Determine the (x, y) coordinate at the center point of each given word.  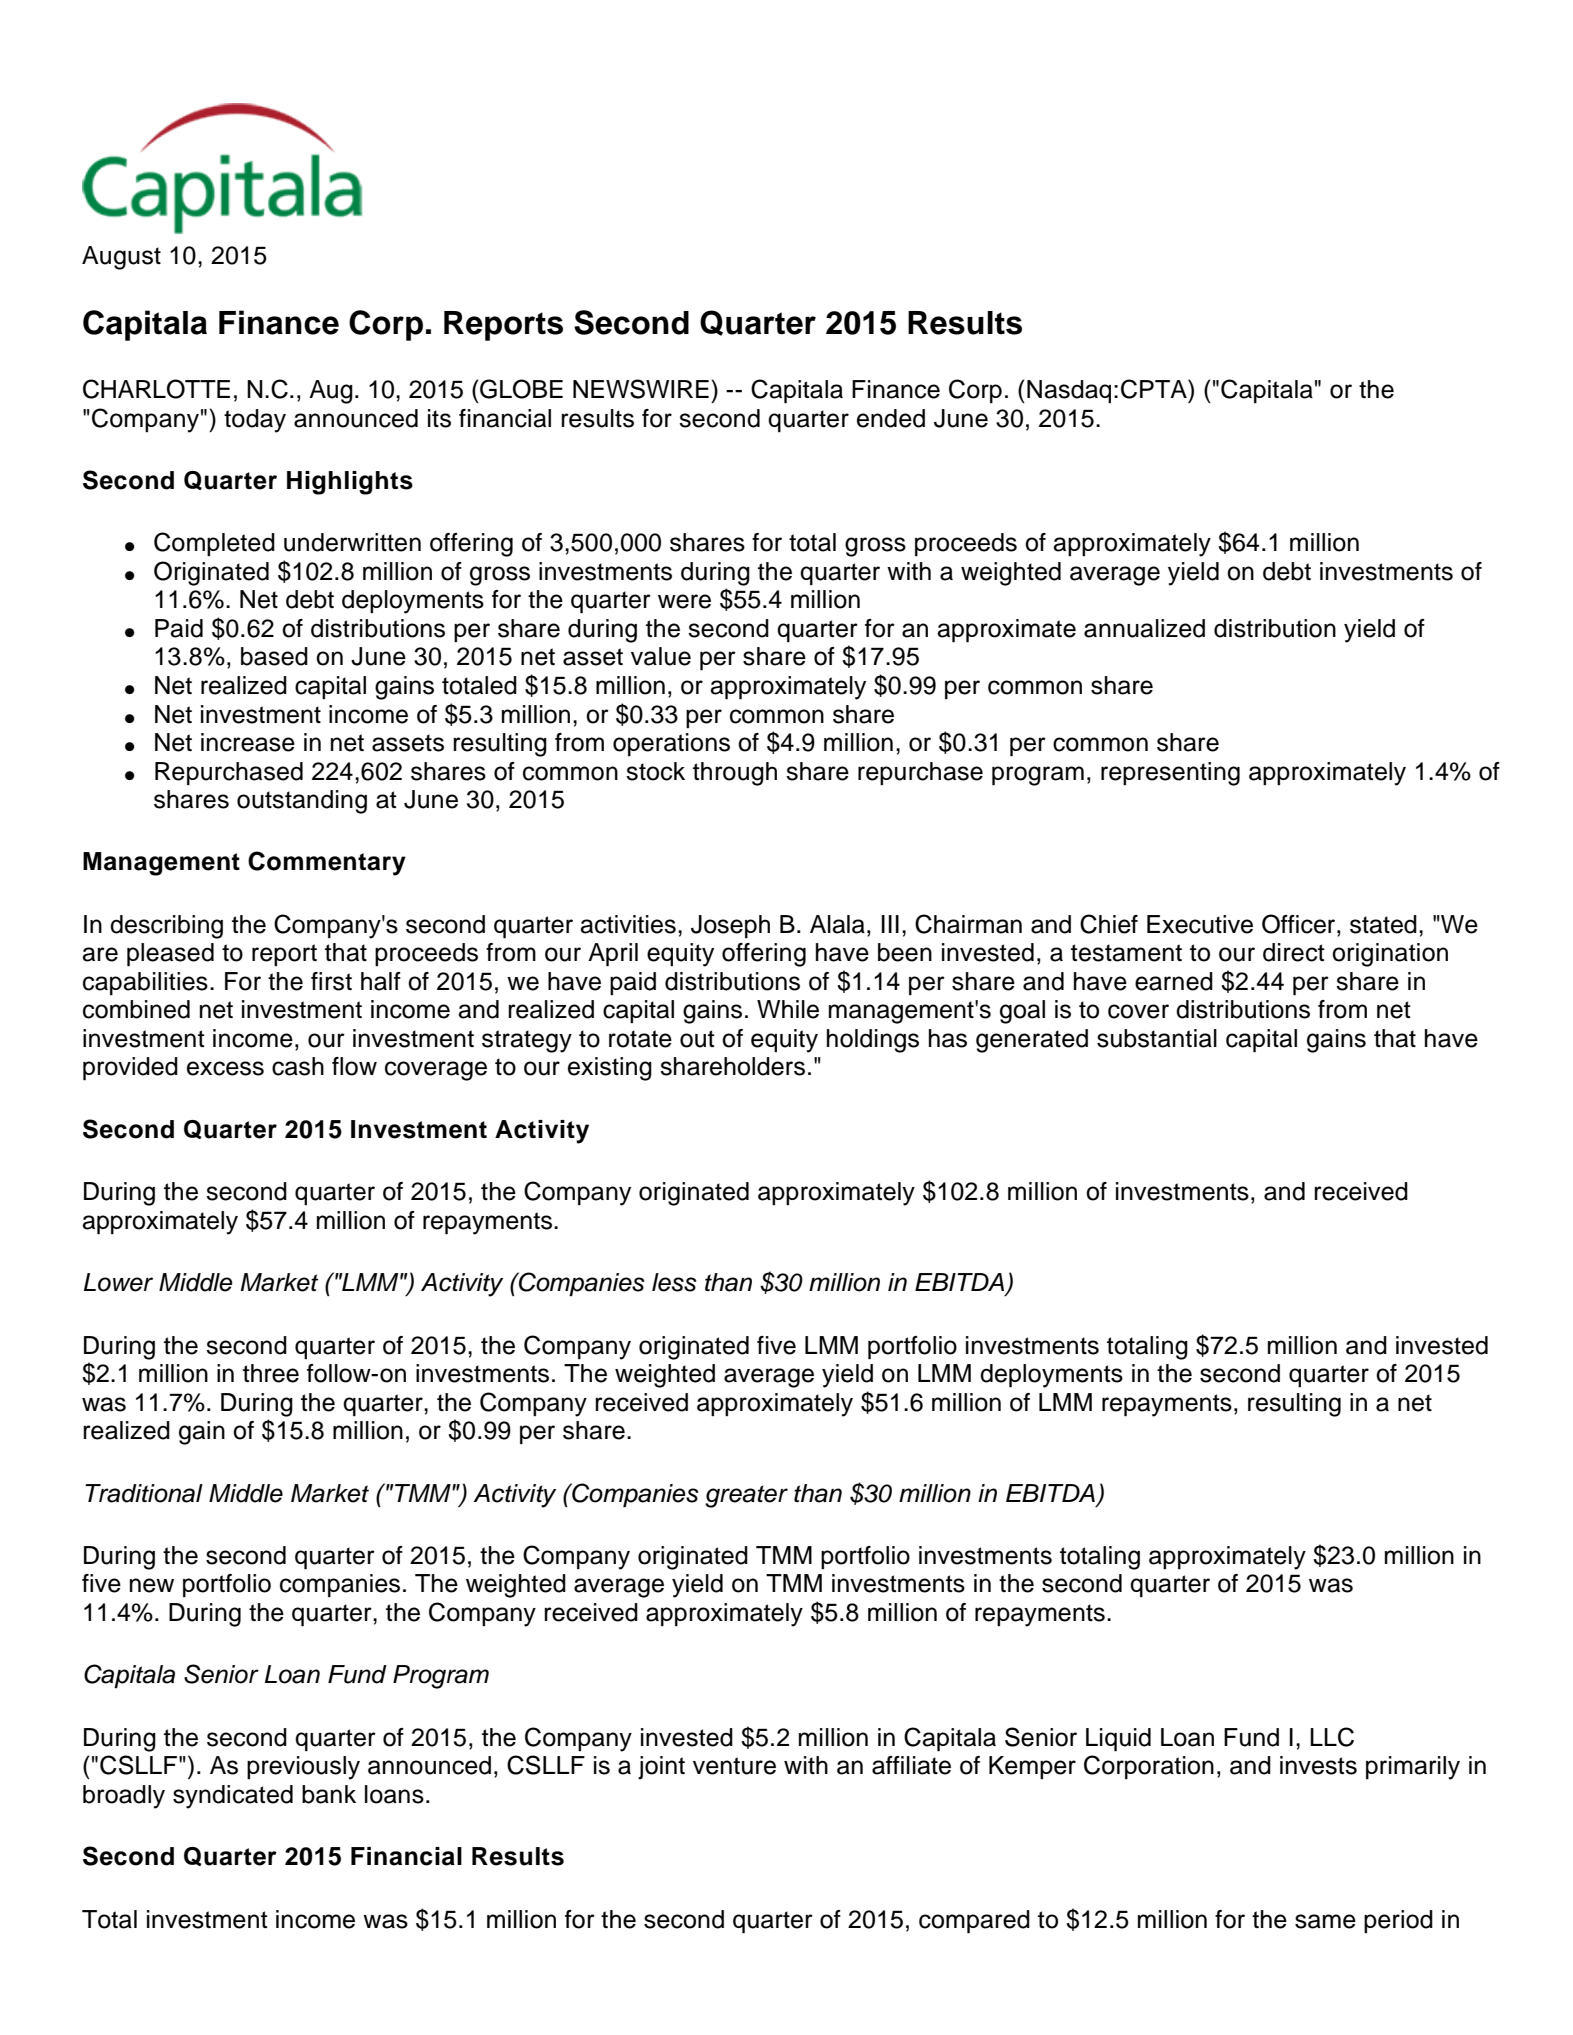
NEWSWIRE (641, 389)
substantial (1157, 1038)
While (788, 1009)
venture (734, 1766)
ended (891, 418)
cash (298, 1066)
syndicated (233, 1797)
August (121, 258)
